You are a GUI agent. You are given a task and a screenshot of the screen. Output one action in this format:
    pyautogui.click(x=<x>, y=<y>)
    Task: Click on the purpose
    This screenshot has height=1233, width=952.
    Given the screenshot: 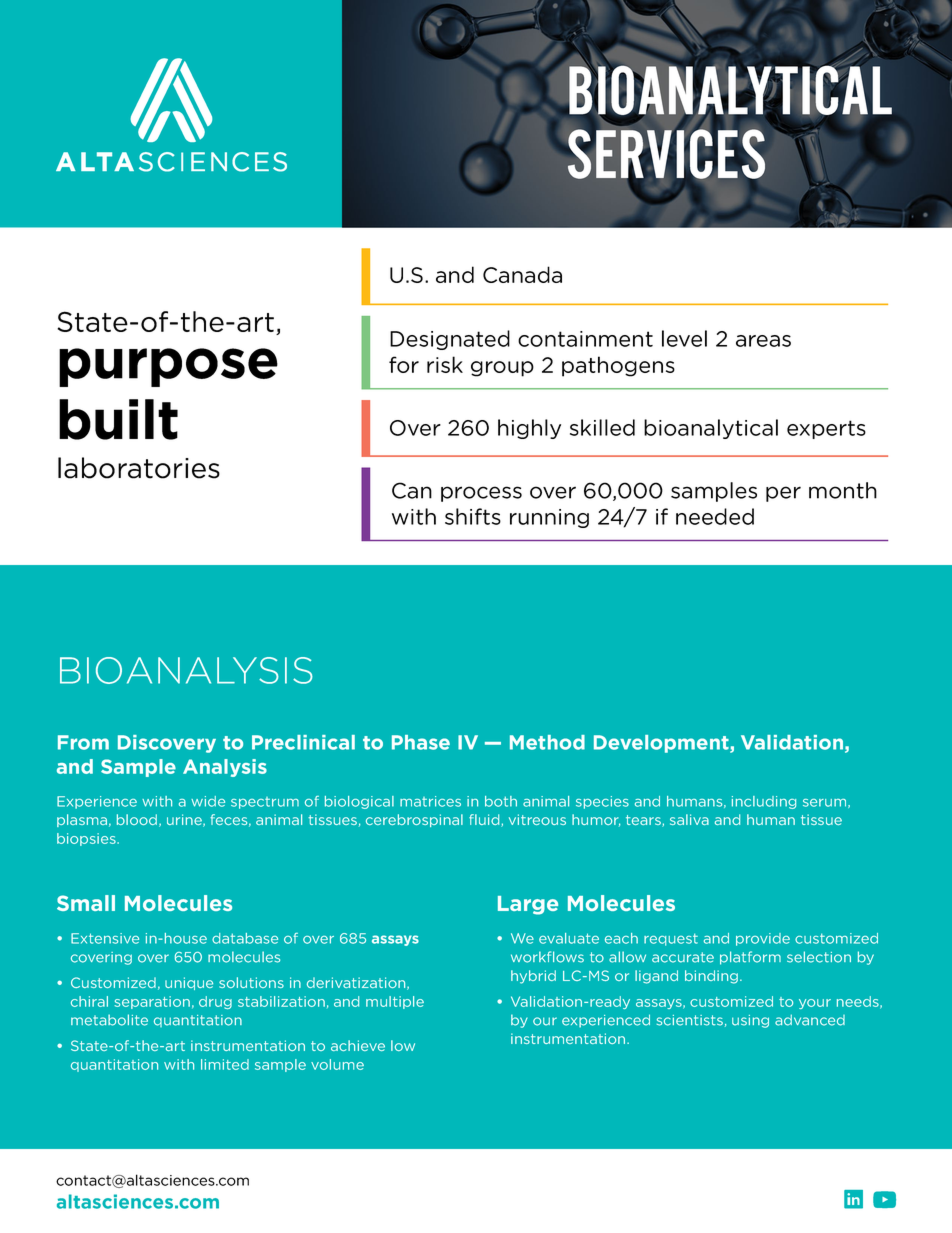 What is the action you would take?
    pyautogui.click(x=168, y=367)
